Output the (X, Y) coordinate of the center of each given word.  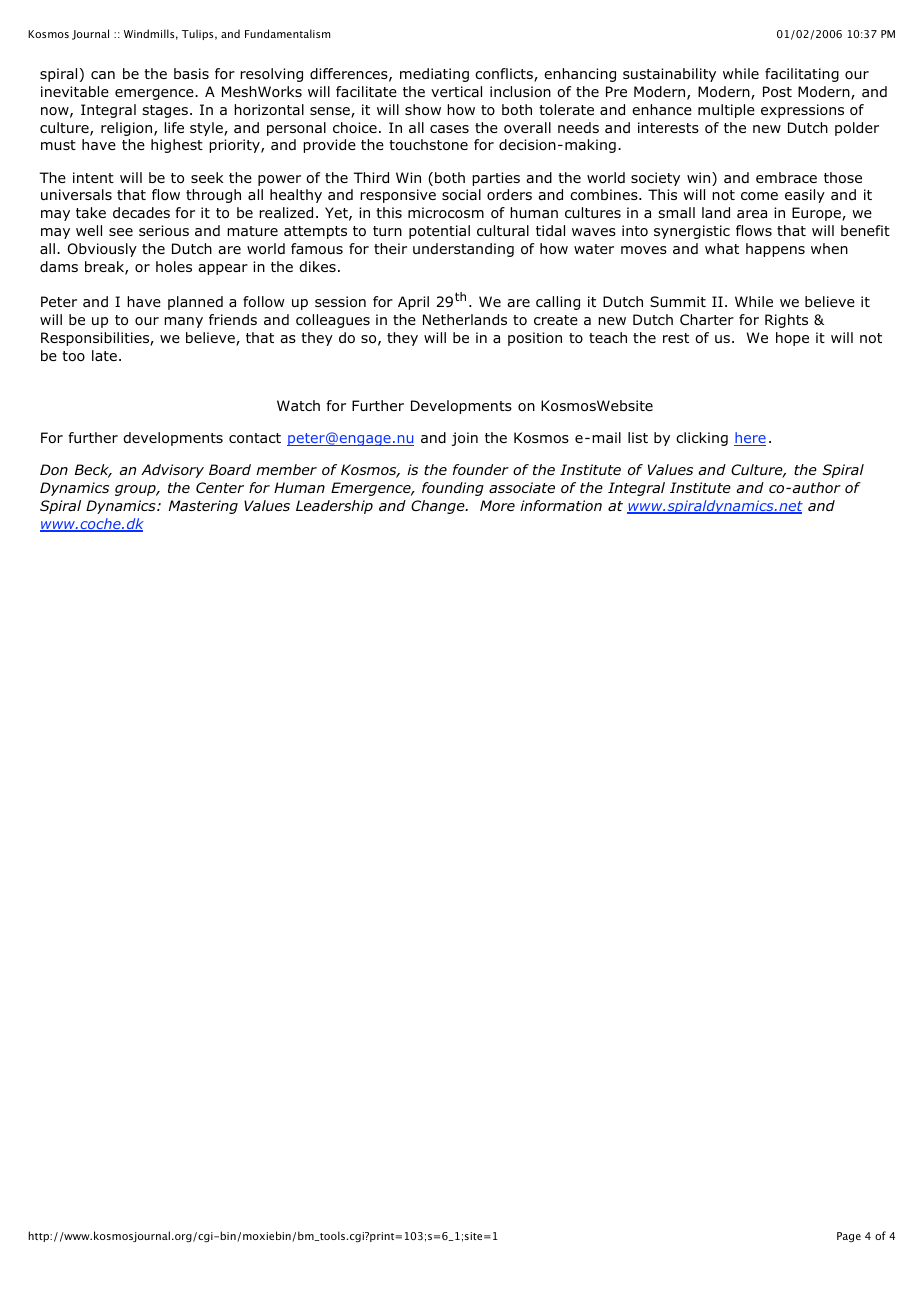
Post (777, 92)
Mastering (203, 507)
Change (439, 507)
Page (849, 1237)
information (561, 505)
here (750, 439)
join (465, 439)
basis (191, 73)
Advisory (172, 471)
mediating (434, 75)
